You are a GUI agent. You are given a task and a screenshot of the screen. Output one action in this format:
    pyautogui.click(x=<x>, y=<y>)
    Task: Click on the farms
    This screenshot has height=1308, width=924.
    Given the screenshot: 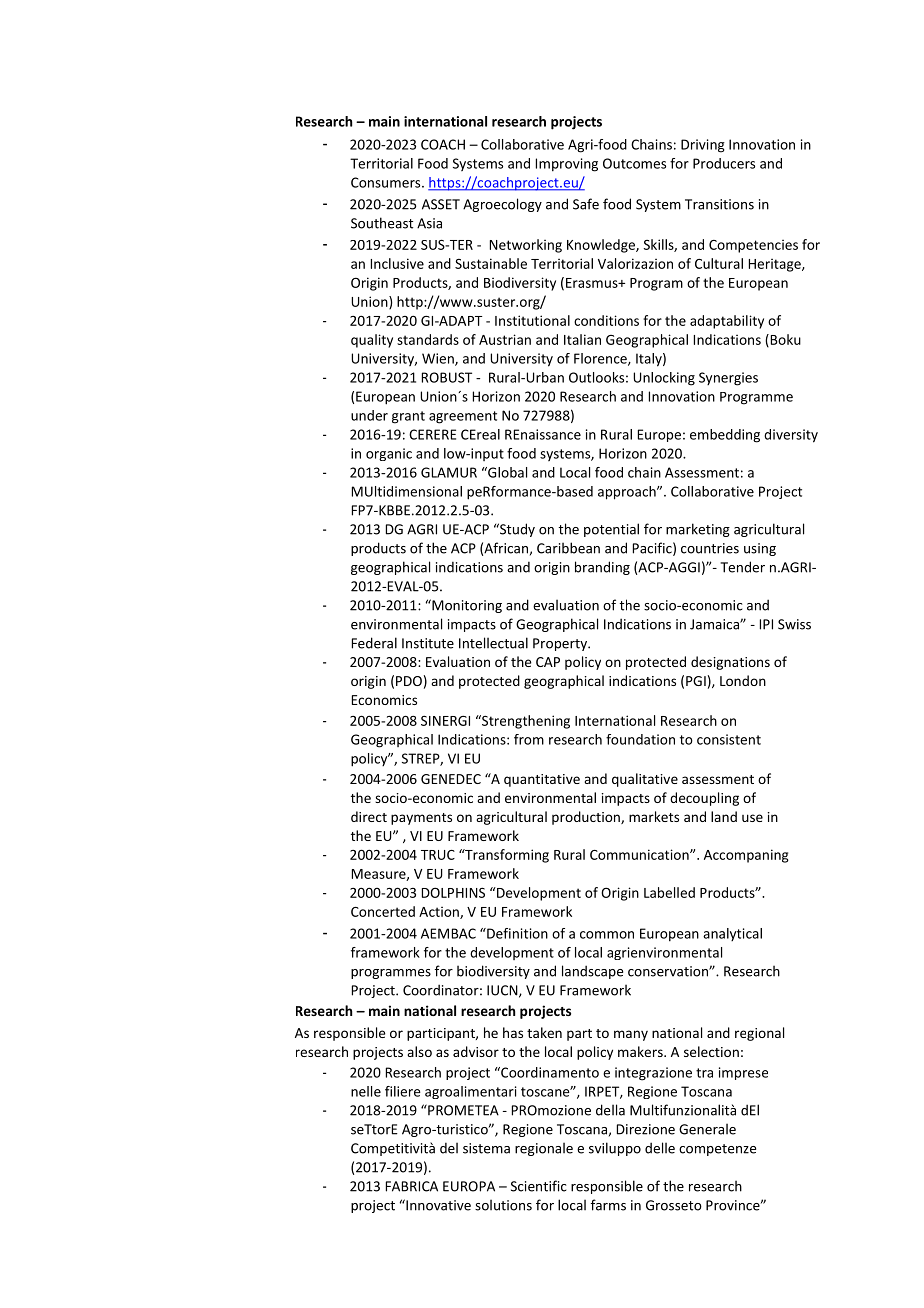 What is the action you would take?
    pyautogui.click(x=608, y=1205)
